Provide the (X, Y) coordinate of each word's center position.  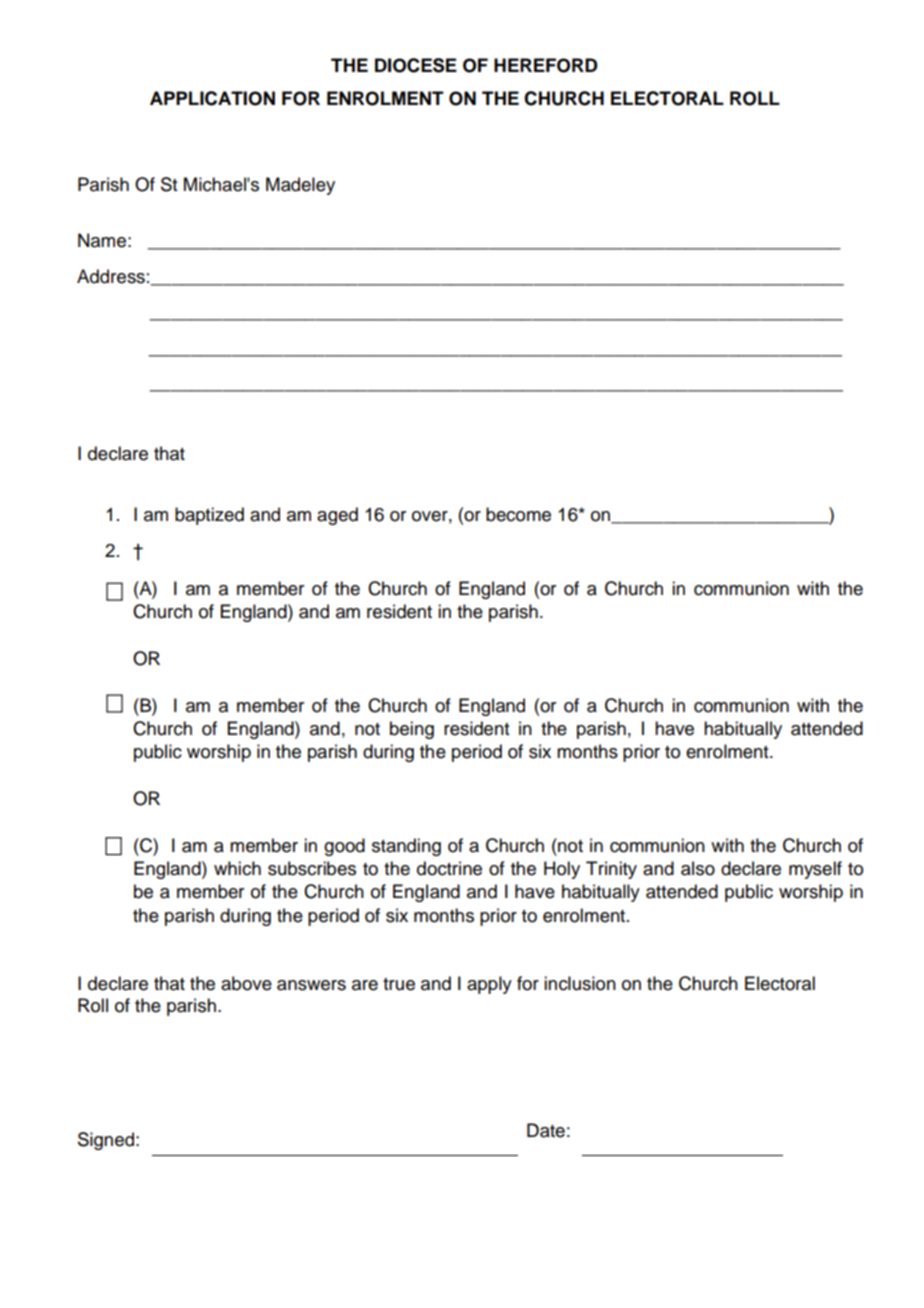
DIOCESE (416, 65)
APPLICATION (212, 98)
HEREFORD (546, 65)
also (698, 868)
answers (311, 985)
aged (337, 516)
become (518, 514)
